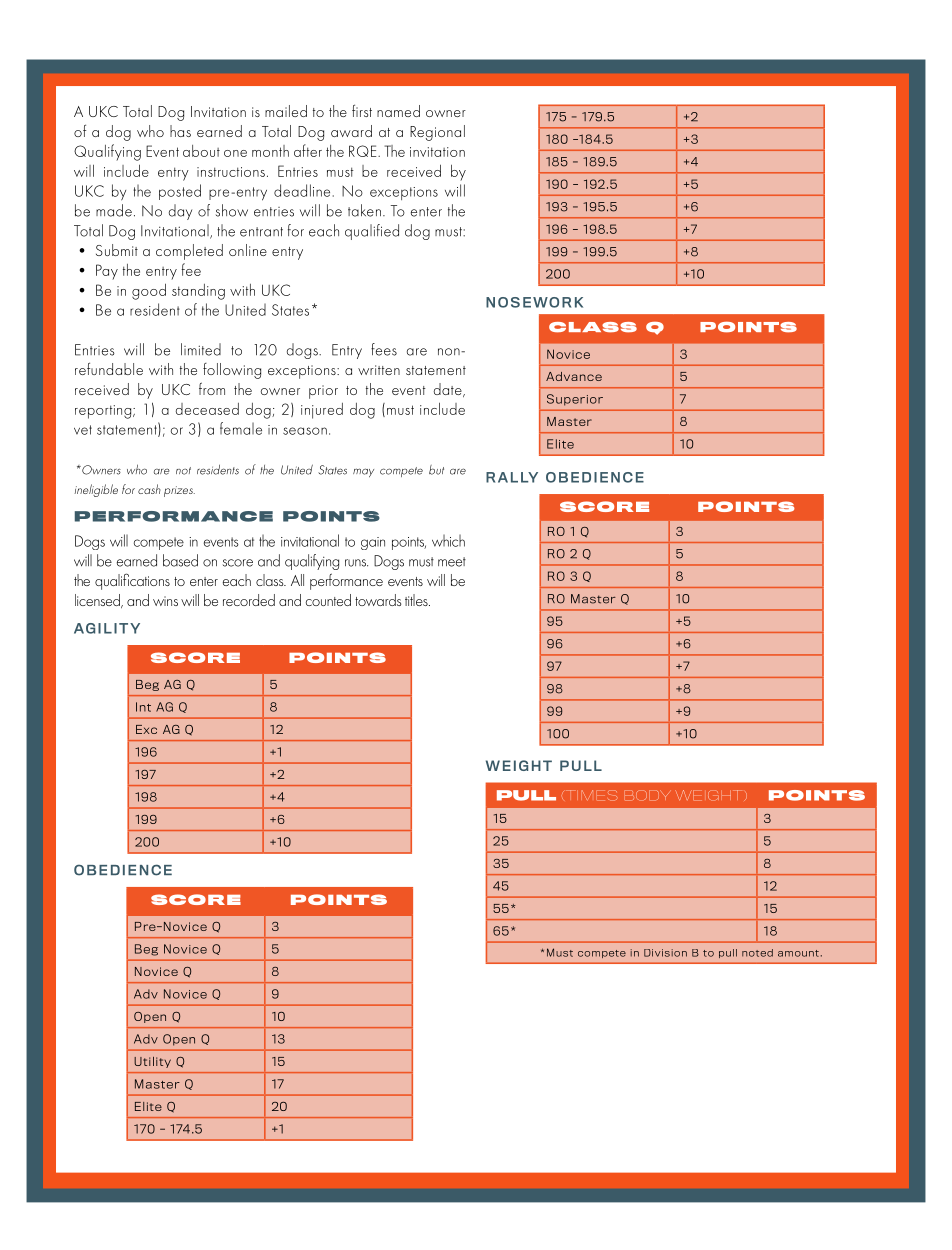  Describe the element at coordinates (417, 600) in the screenshot. I see `titles` at that location.
